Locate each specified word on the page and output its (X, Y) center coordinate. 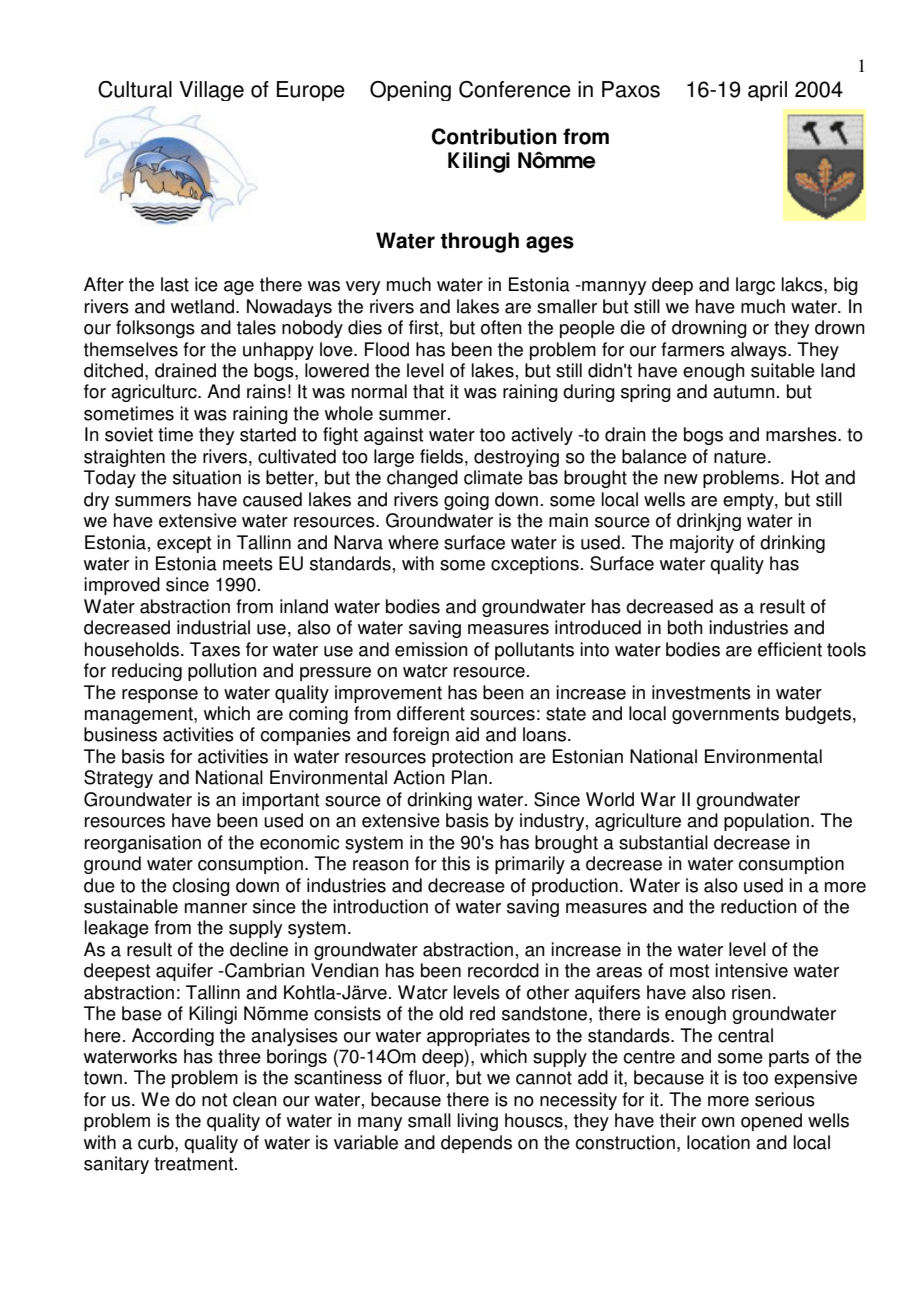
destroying (516, 458)
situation (207, 477)
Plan (469, 777)
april (767, 91)
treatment (195, 1164)
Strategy (118, 779)
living (478, 1122)
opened (771, 1122)
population (766, 822)
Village (211, 91)
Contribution (494, 136)
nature (740, 457)
